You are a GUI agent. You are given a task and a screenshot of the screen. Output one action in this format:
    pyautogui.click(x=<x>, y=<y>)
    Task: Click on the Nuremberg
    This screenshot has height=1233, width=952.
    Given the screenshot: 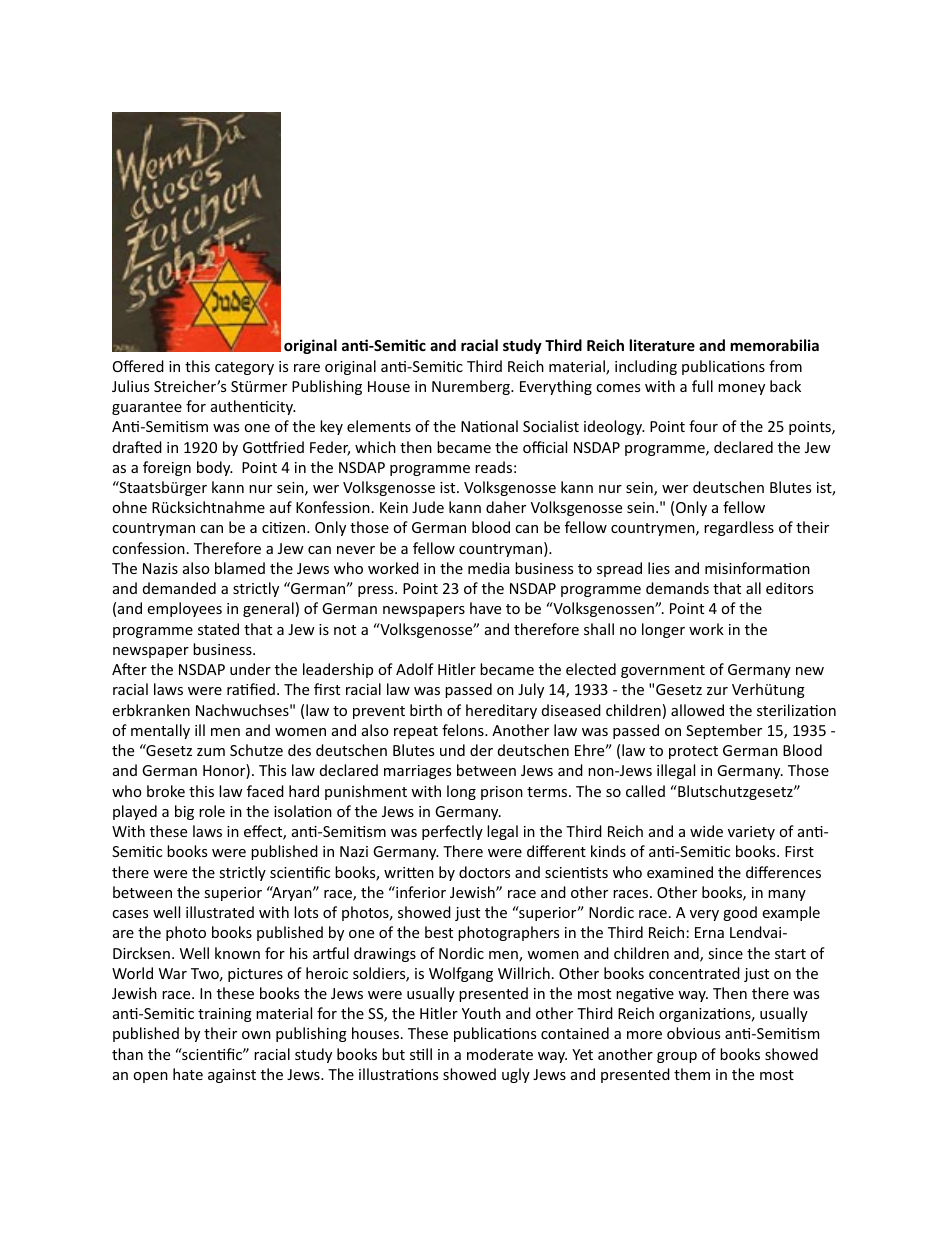 What is the action you would take?
    pyautogui.click(x=472, y=387)
